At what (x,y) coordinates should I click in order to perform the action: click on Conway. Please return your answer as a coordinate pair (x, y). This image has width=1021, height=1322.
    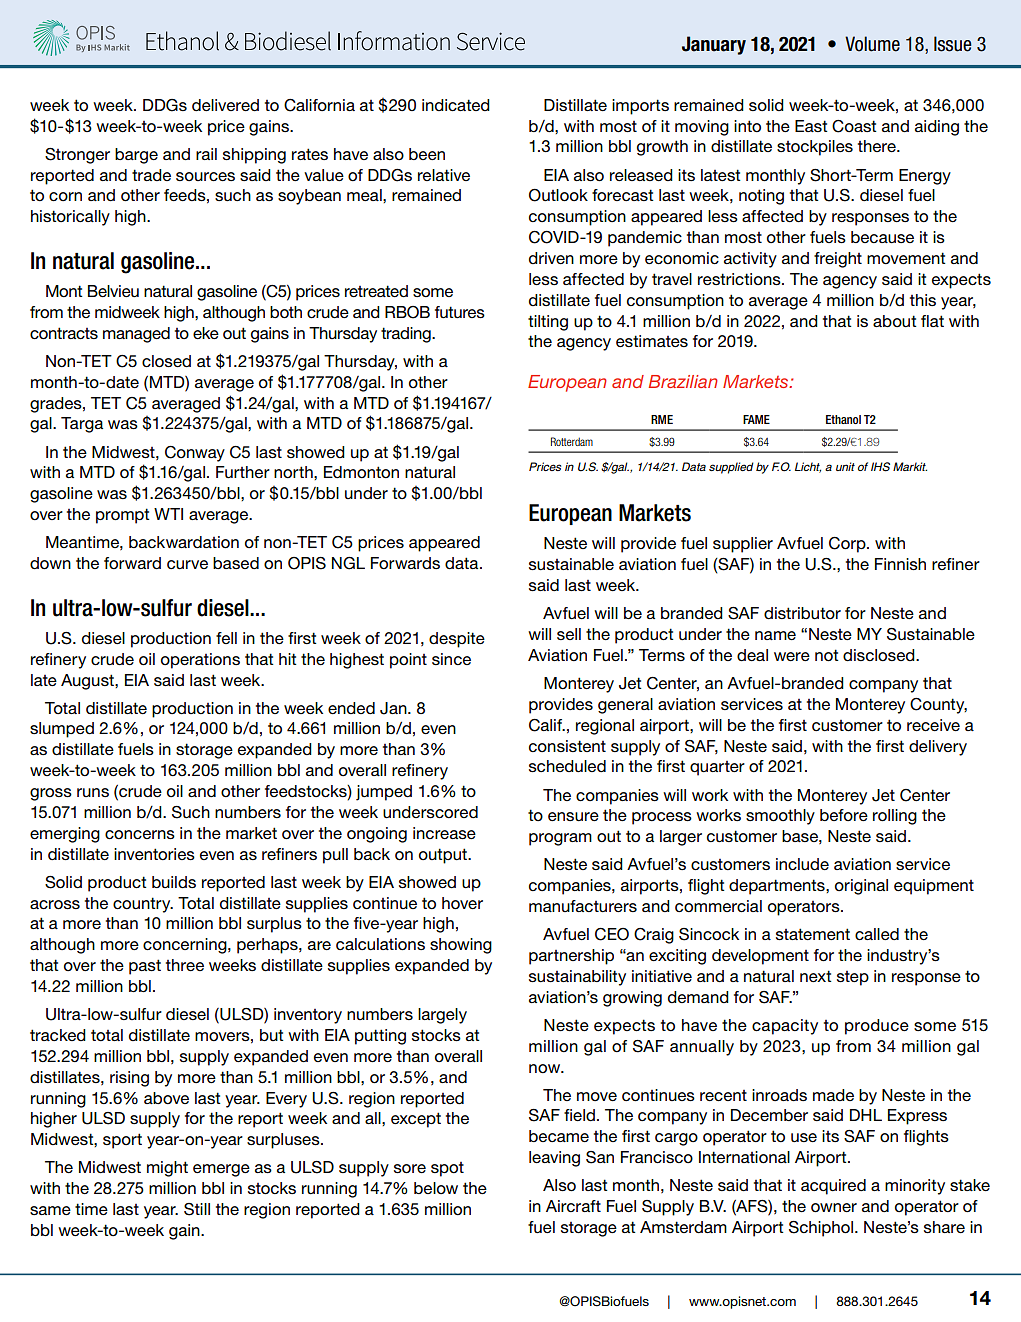
    Looking at the image, I should click on (195, 454).
